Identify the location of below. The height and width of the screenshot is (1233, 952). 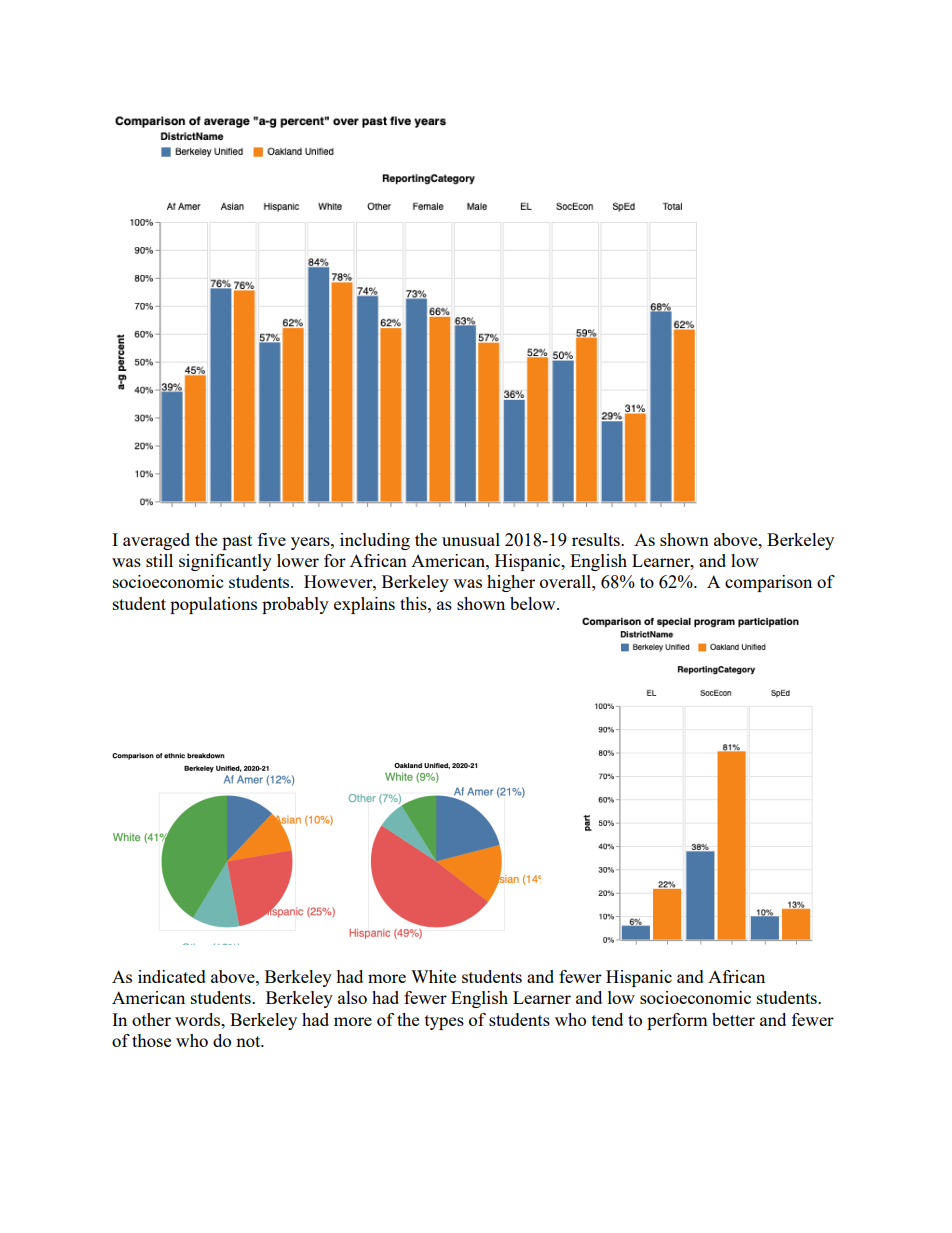
(534, 603).
